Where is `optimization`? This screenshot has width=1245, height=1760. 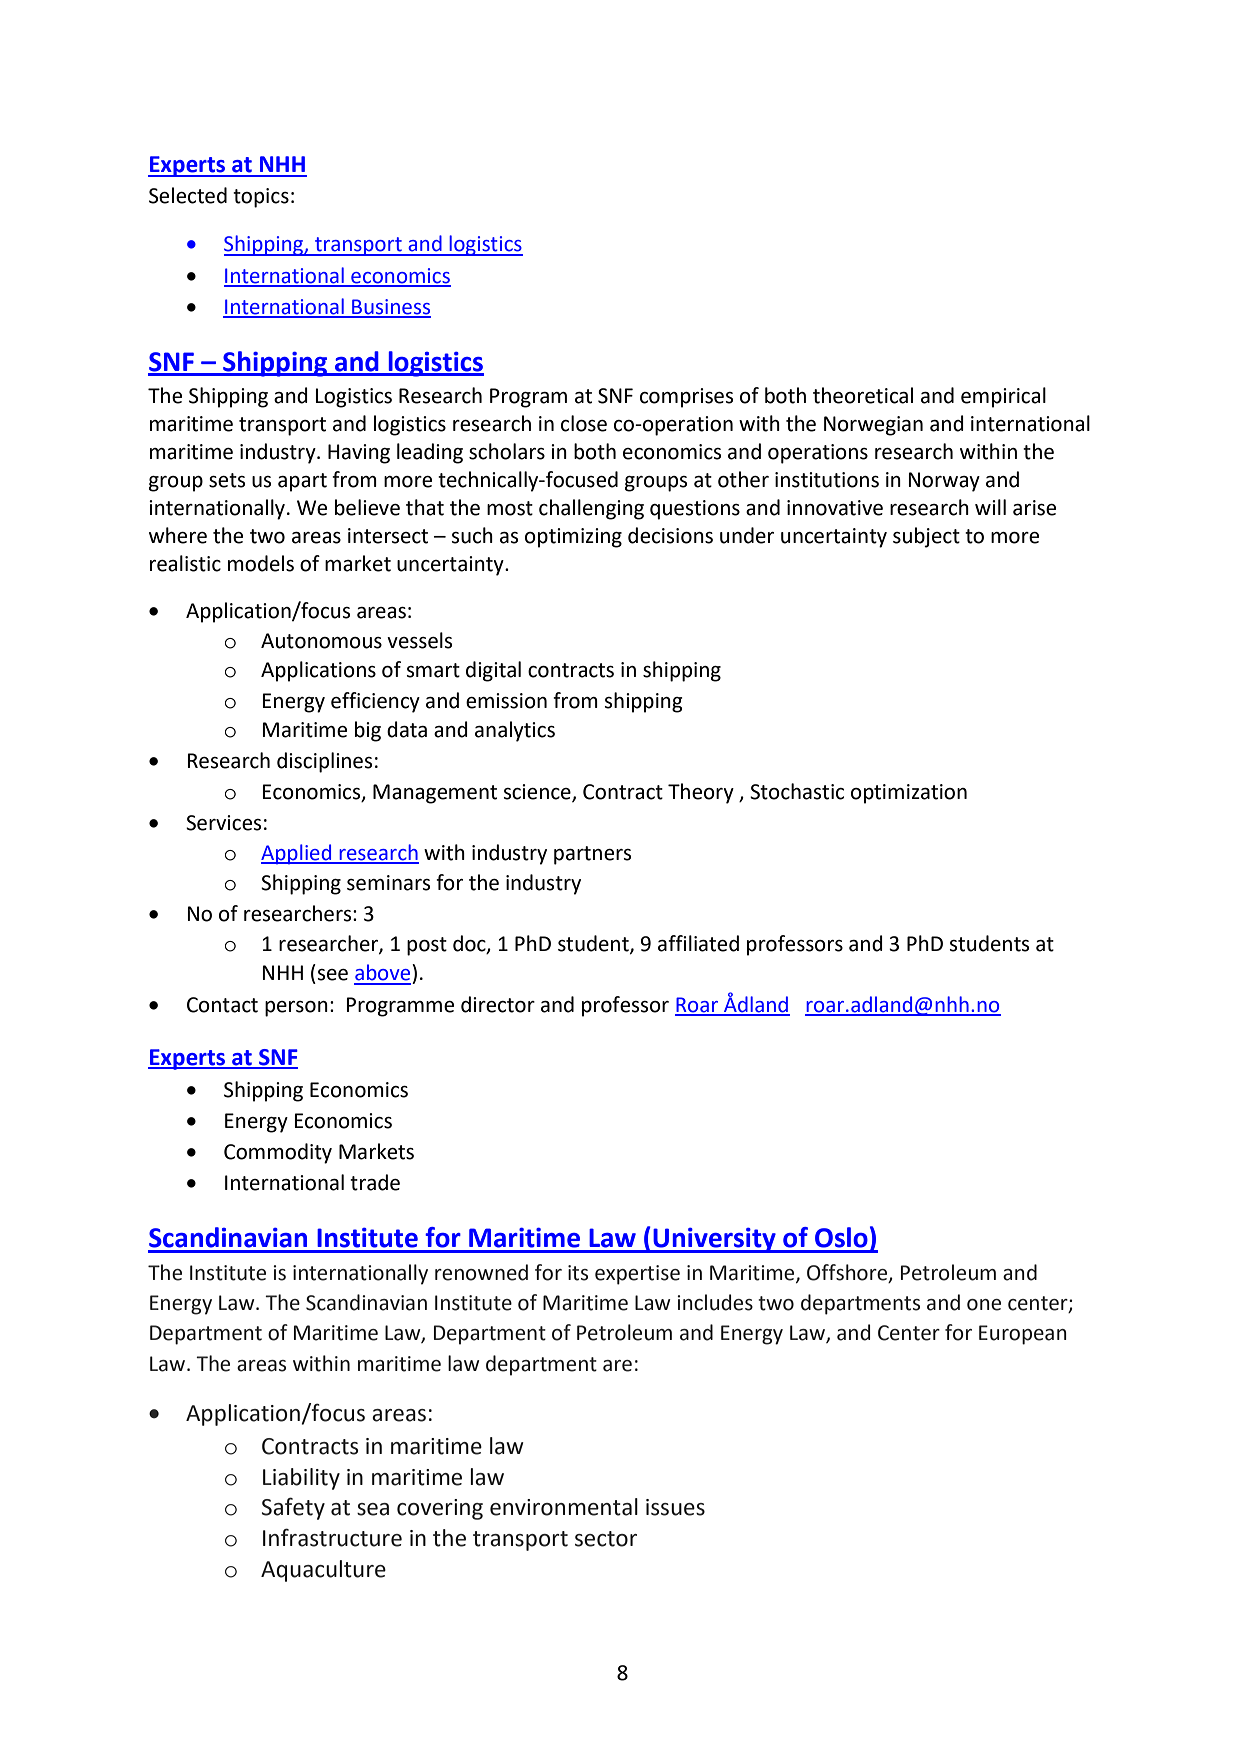 optimization is located at coordinates (909, 794).
